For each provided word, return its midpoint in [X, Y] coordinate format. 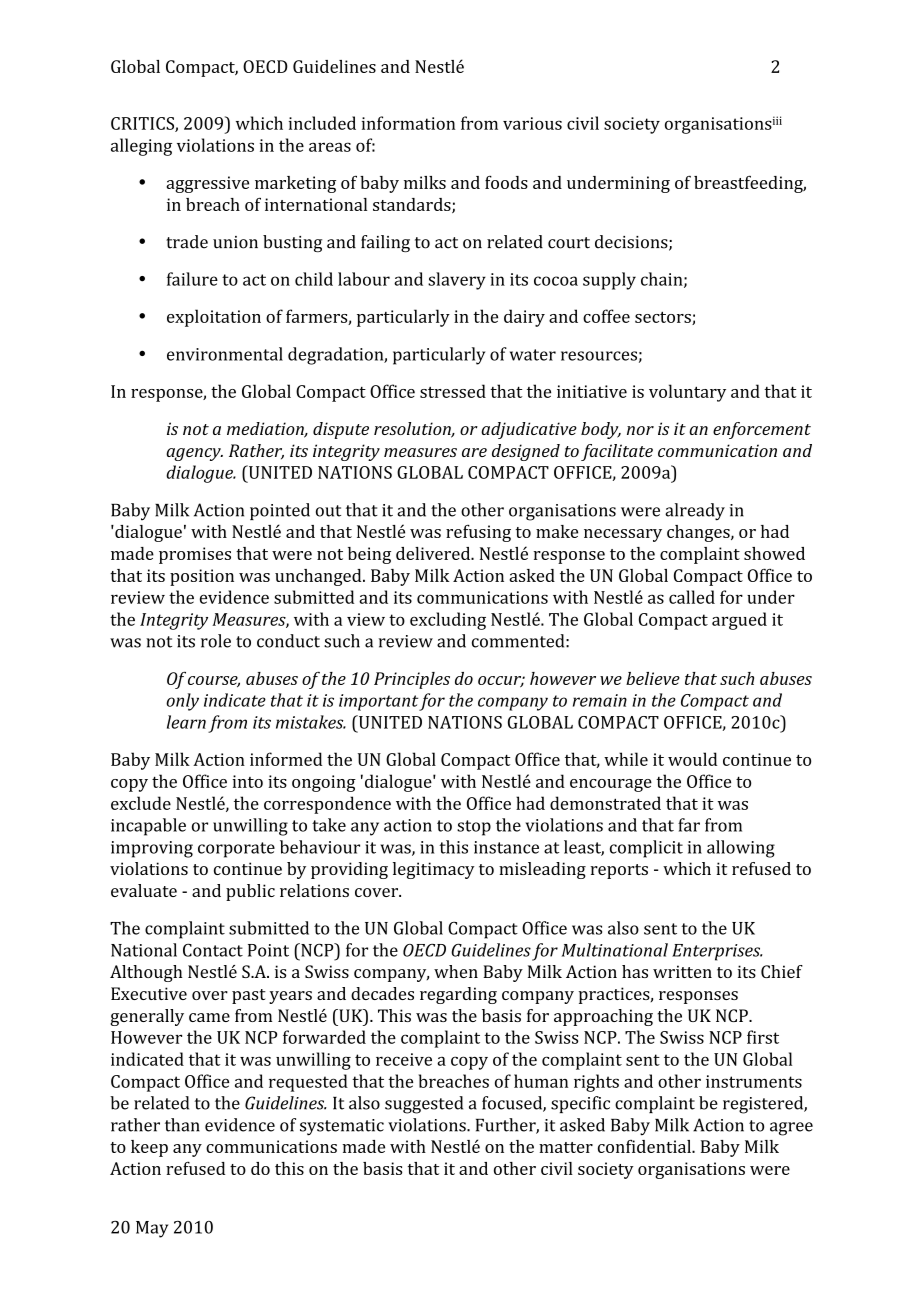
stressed [453, 391]
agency [194, 454]
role [216, 641]
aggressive [207, 184]
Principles [412, 680]
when [456, 971]
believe [653, 678]
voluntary [687, 393]
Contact [213, 950]
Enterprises [717, 952]
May [152, 1229]
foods [506, 182]
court [569, 243]
